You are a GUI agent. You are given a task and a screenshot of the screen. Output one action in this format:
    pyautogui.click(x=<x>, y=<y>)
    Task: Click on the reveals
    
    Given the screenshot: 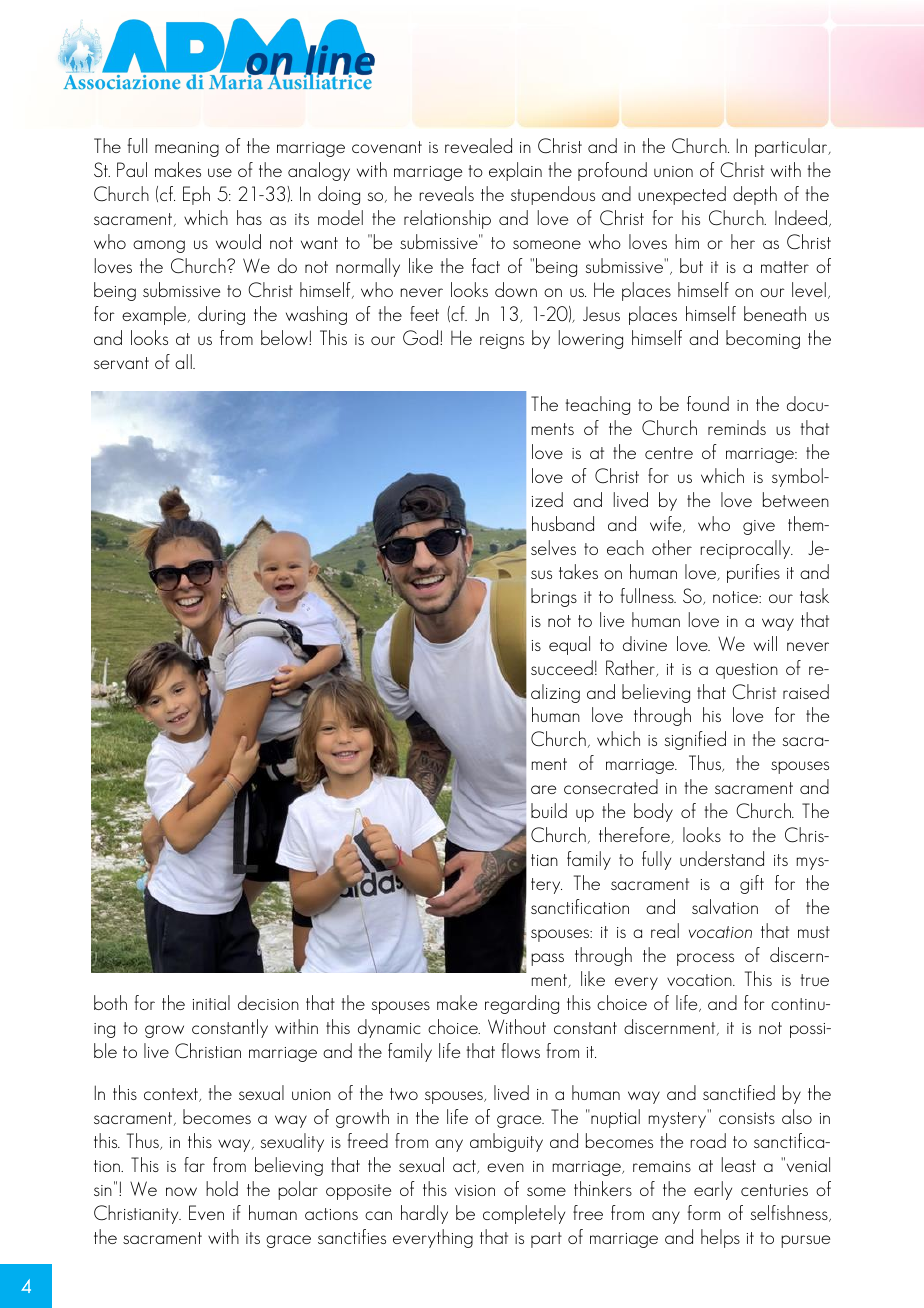 What is the action you would take?
    pyautogui.click(x=447, y=193)
